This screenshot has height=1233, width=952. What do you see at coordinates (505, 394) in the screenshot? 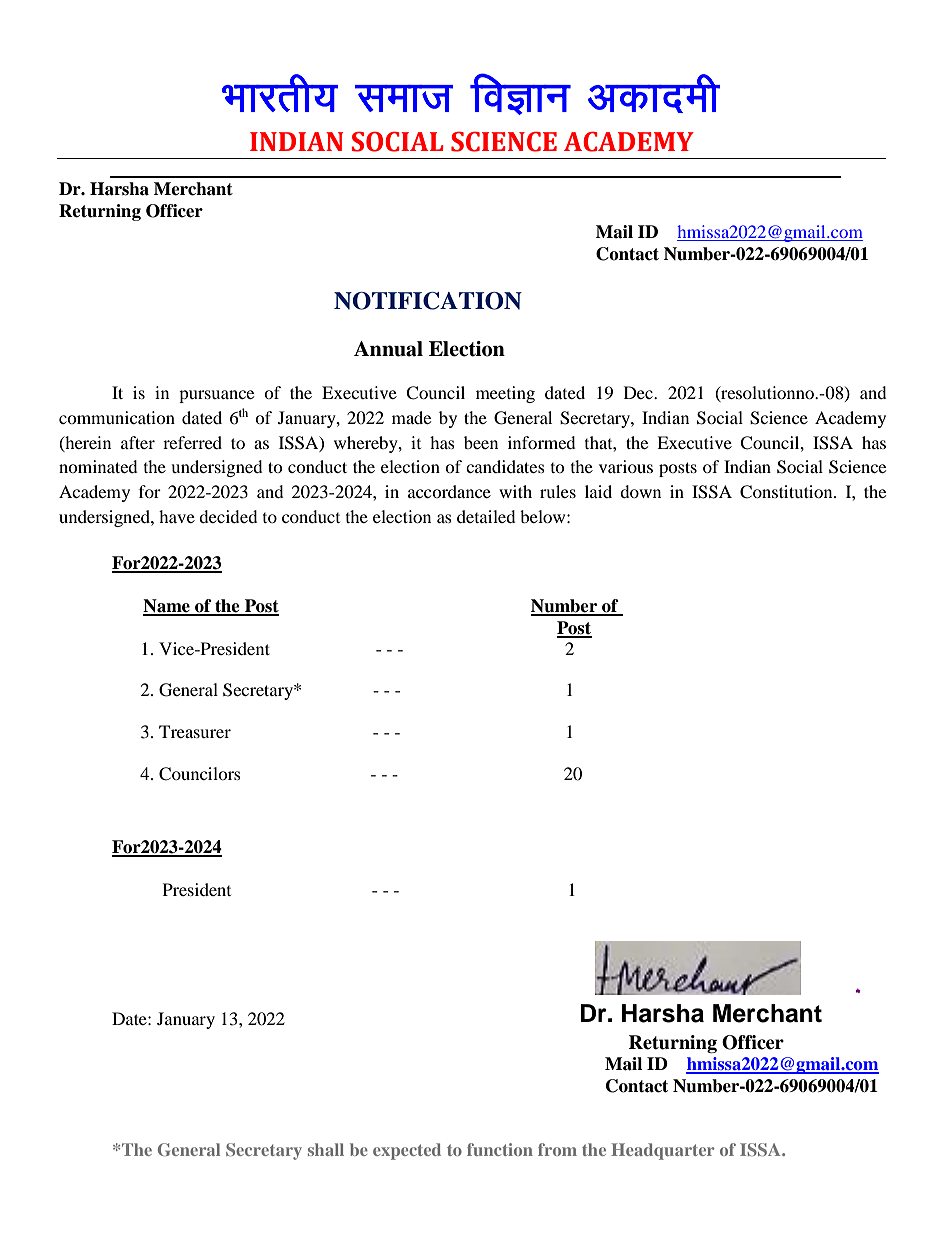
I see `meeting` at bounding box center [505, 394].
